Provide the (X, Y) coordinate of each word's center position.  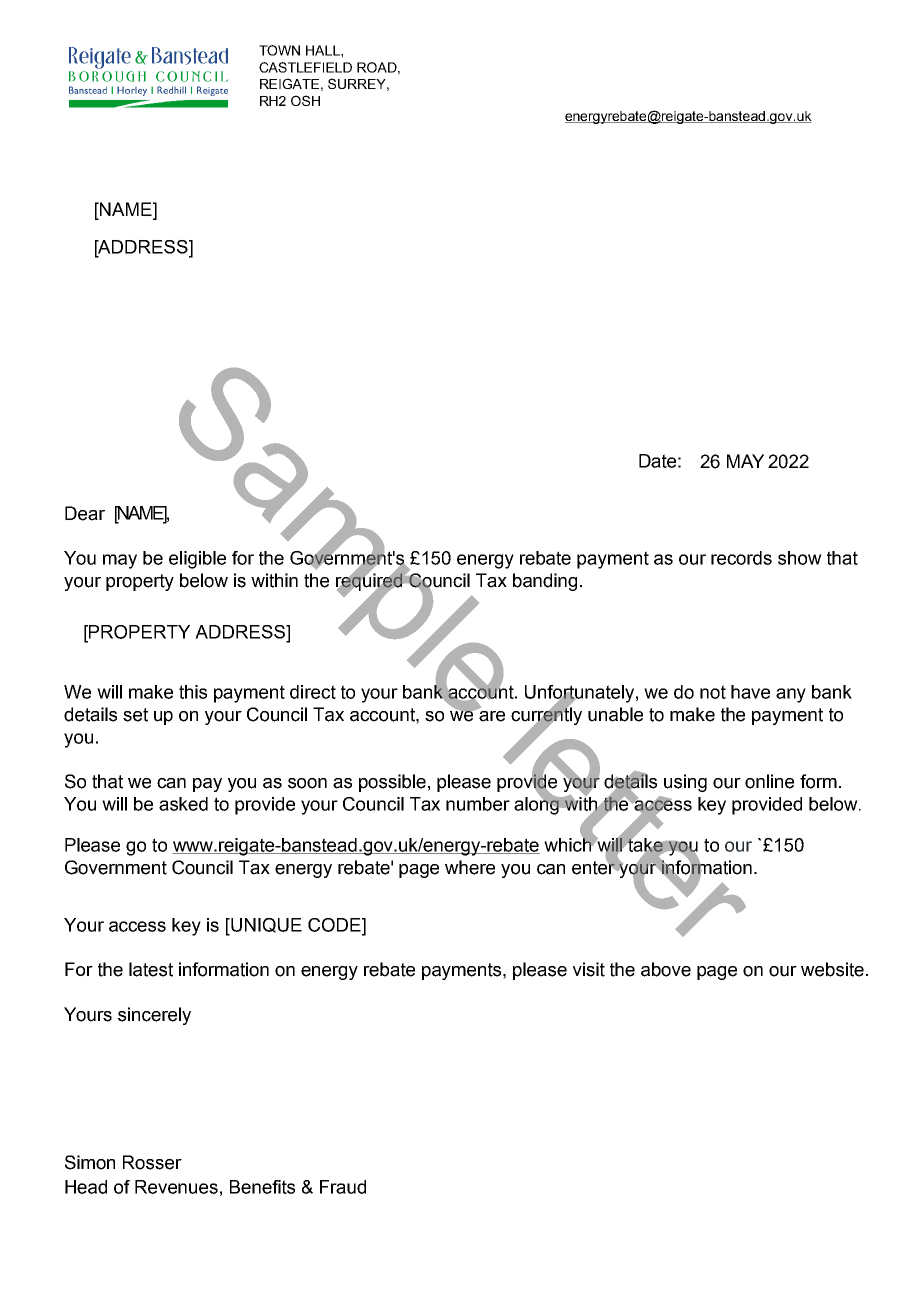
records (741, 558)
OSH (305, 100)
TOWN (279, 50)
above (666, 969)
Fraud (343, 1187)
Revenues (176, 1187)
